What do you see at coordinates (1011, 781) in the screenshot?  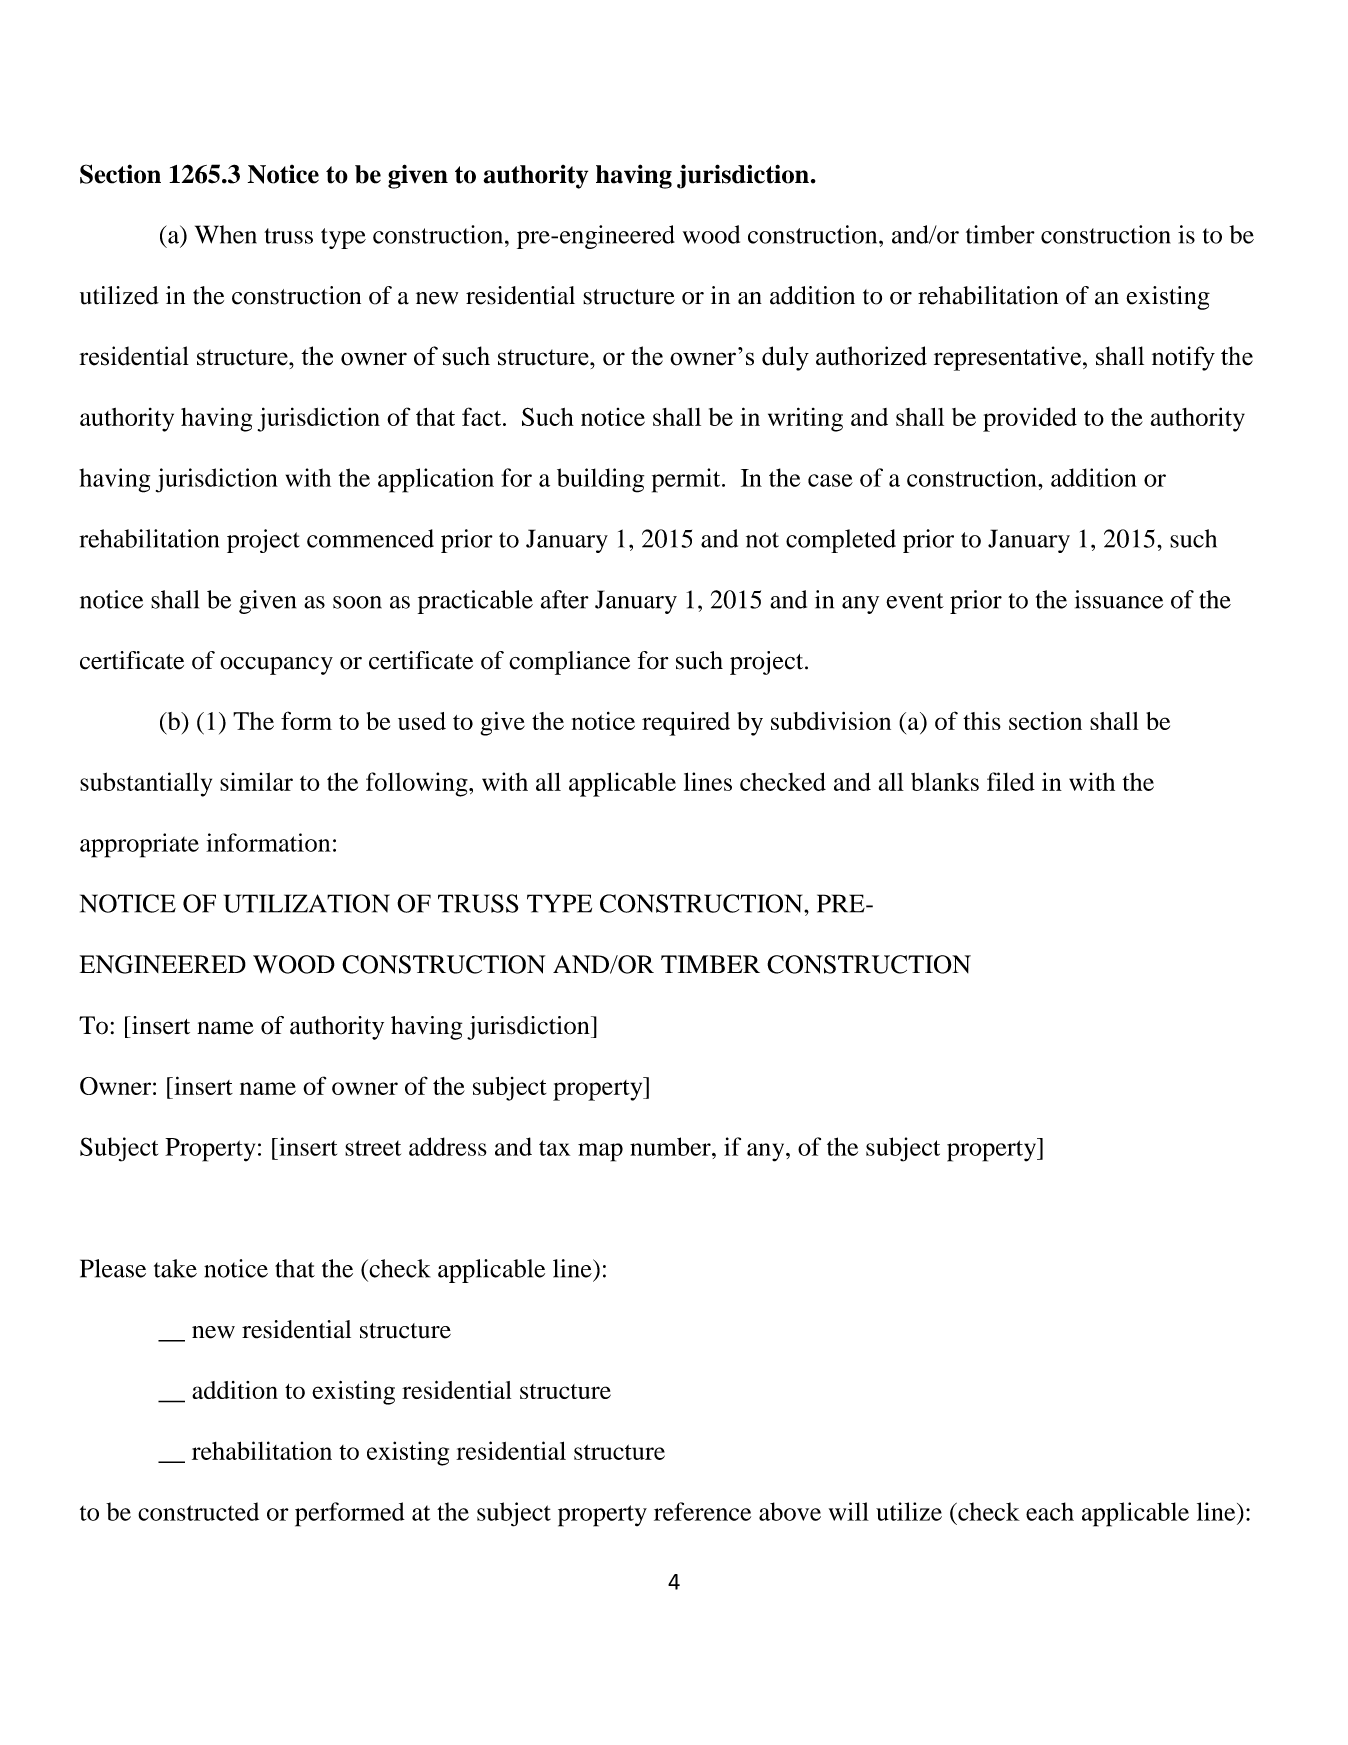 I see `filed` at bounding box center [1011, 781].
